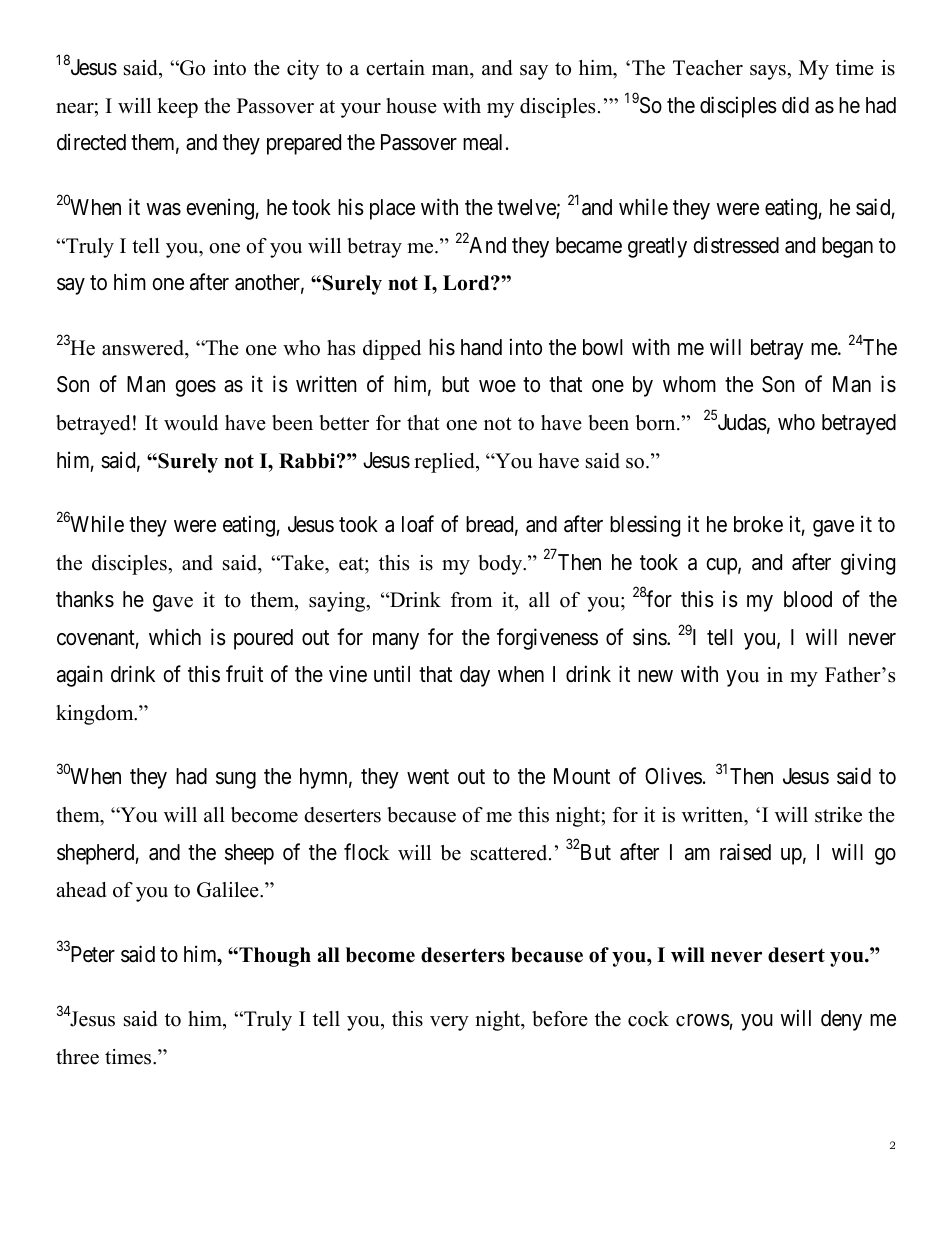 This screenshot has height=1233, width=952. What do you see at coordinates (758, 524) in the screenshot?
I see `broke` at bounding box center [758, 524].
